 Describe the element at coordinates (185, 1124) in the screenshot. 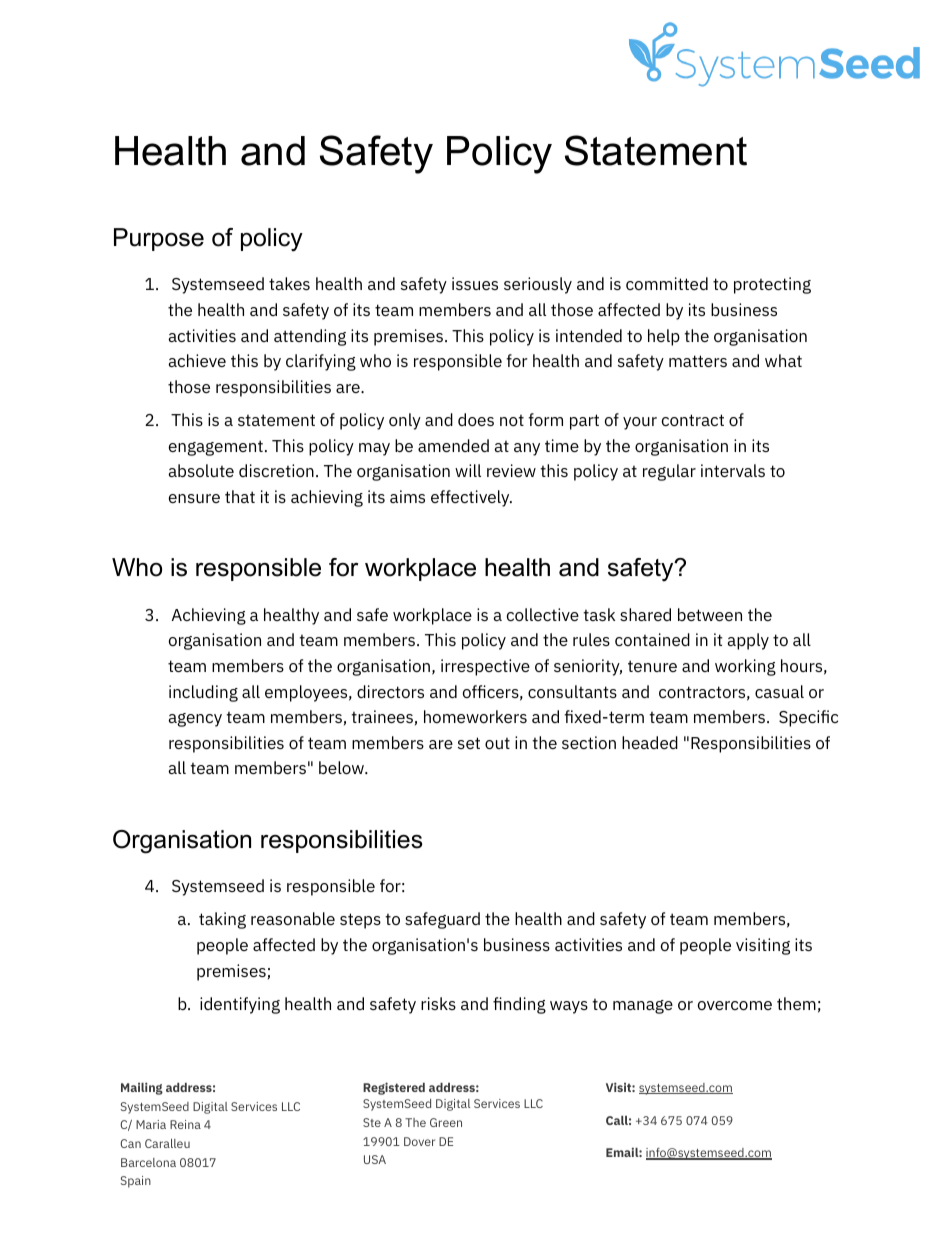

I see `Reina` at that location.
